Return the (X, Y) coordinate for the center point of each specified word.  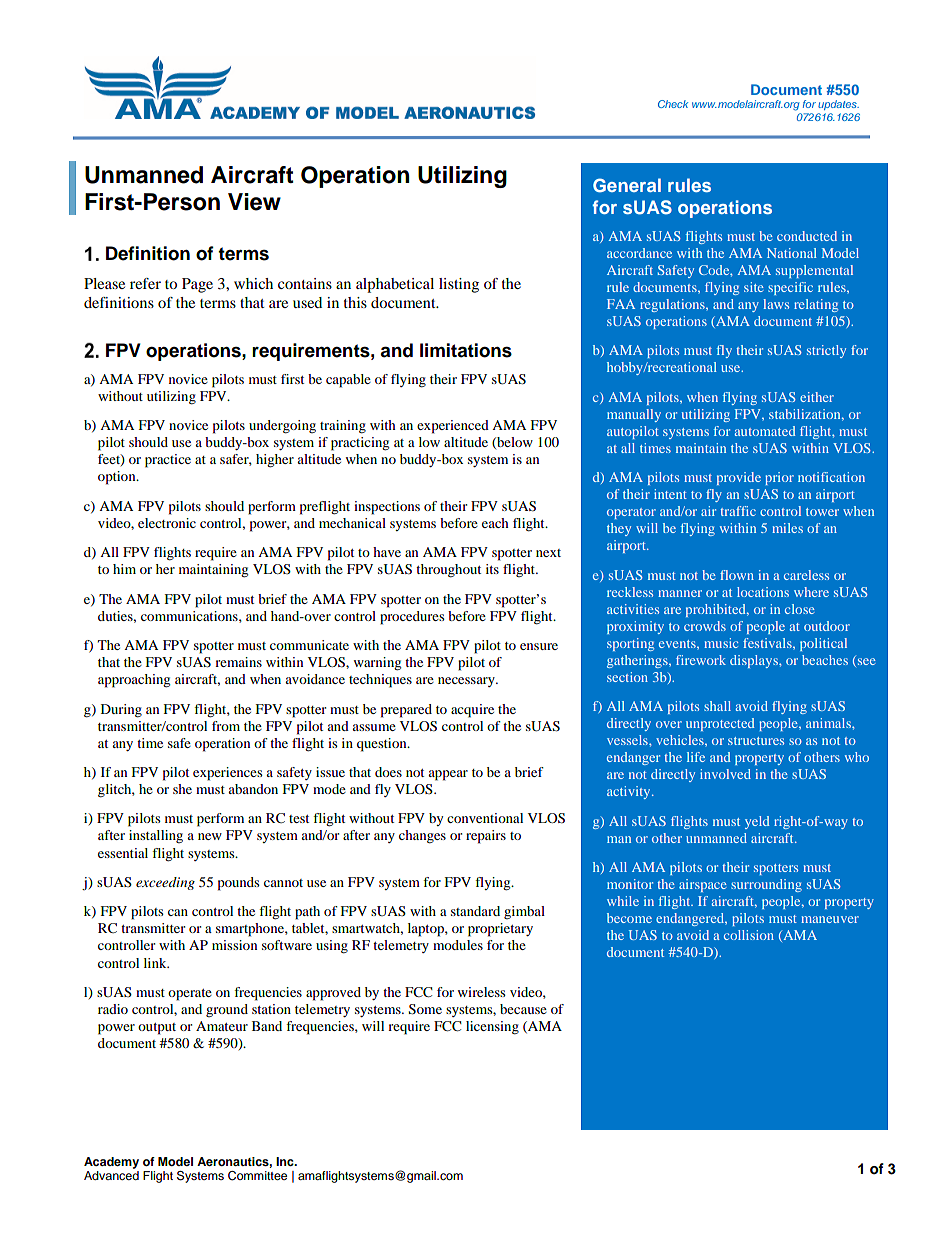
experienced (453, 427)
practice (168, 461)
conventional (485, 818)
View (254, 202)
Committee (257, 1176)
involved (725, 774)
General (627, 185)
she (182, 789)
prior (779, 478)
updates (838, 105)
